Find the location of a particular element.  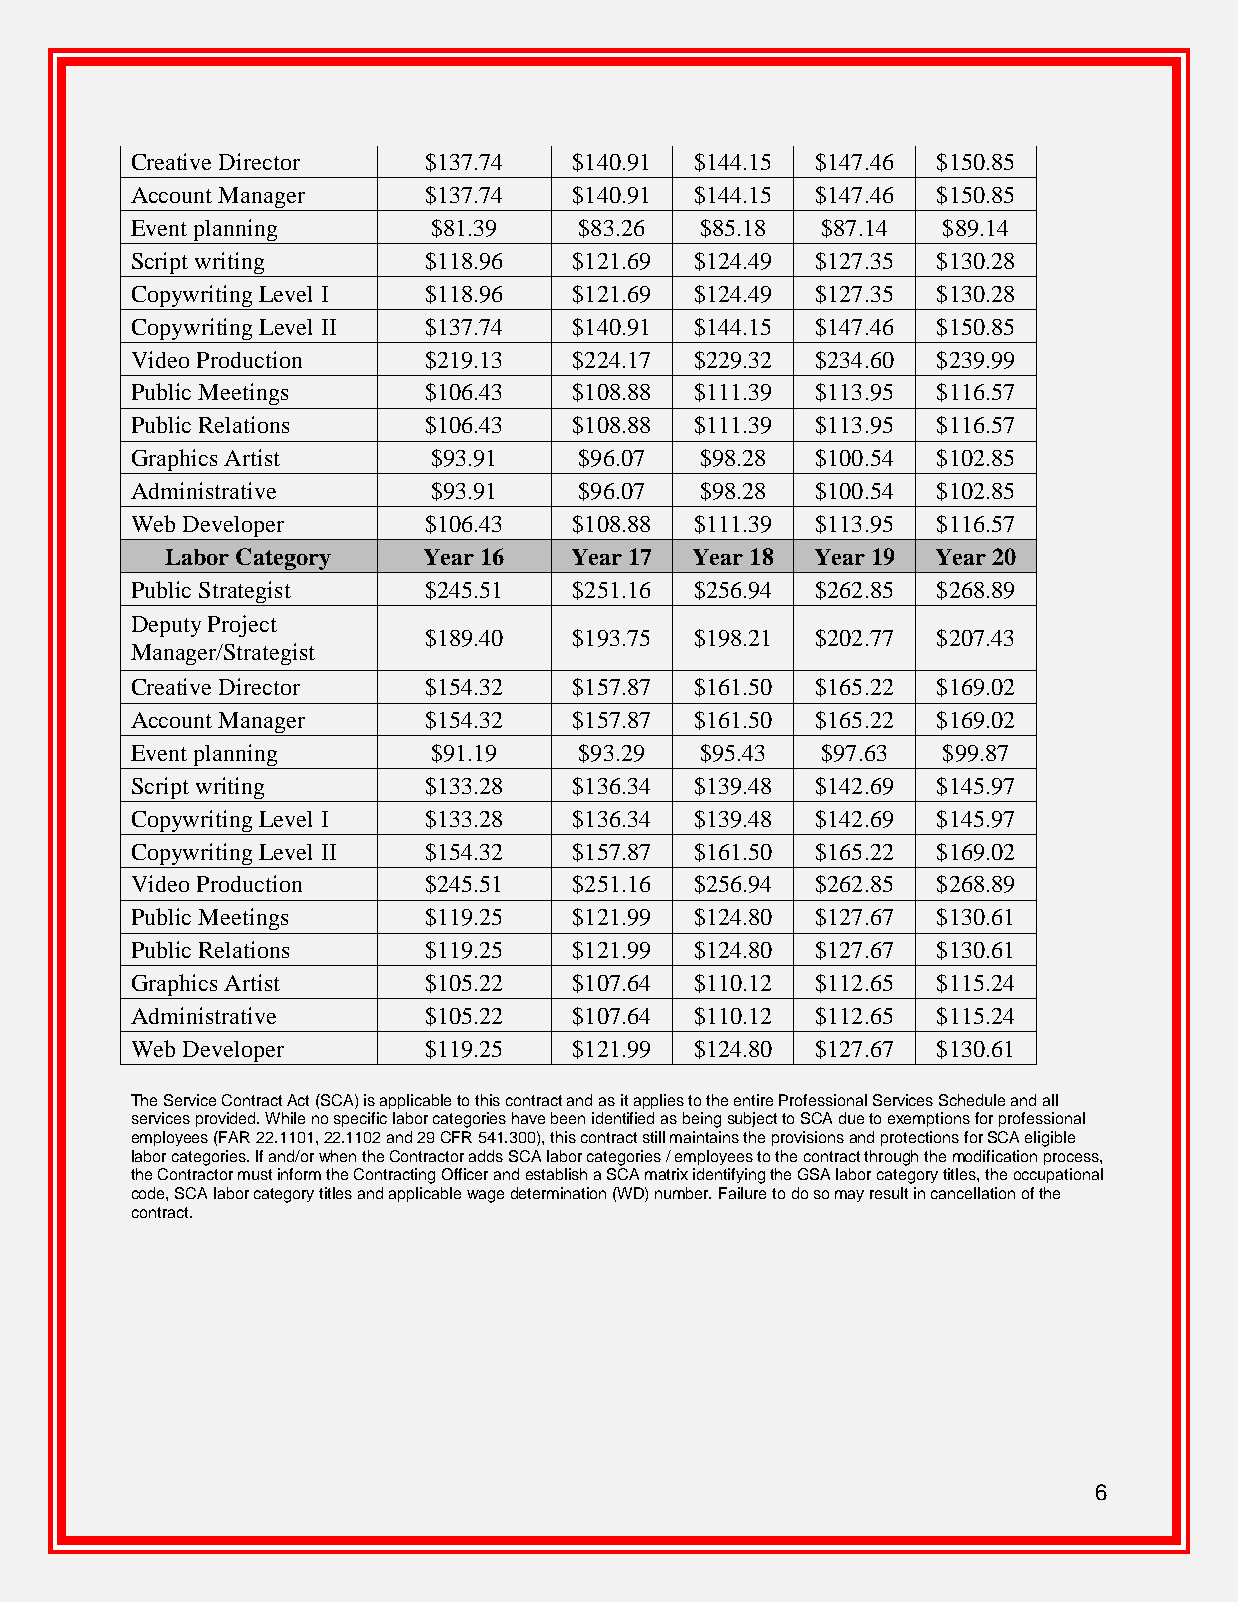

cancellation is located at coordinates (973, 1193).
